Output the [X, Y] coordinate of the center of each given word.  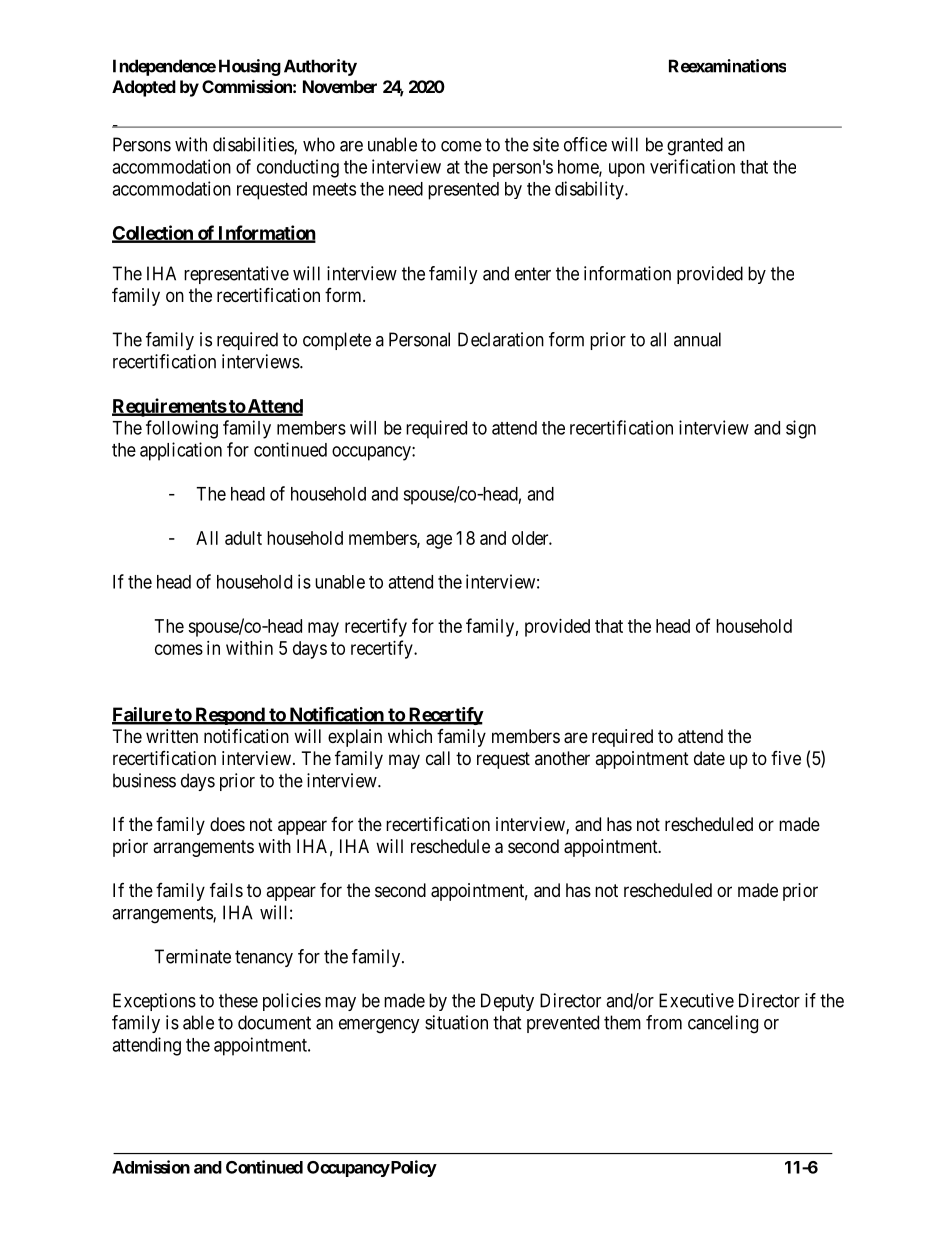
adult [243, 538]
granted [695, 146]
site [546, 144]
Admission [151, 1167]
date [709, 758]
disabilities [254, 145]
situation [456, 1022]
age [439, 541]
